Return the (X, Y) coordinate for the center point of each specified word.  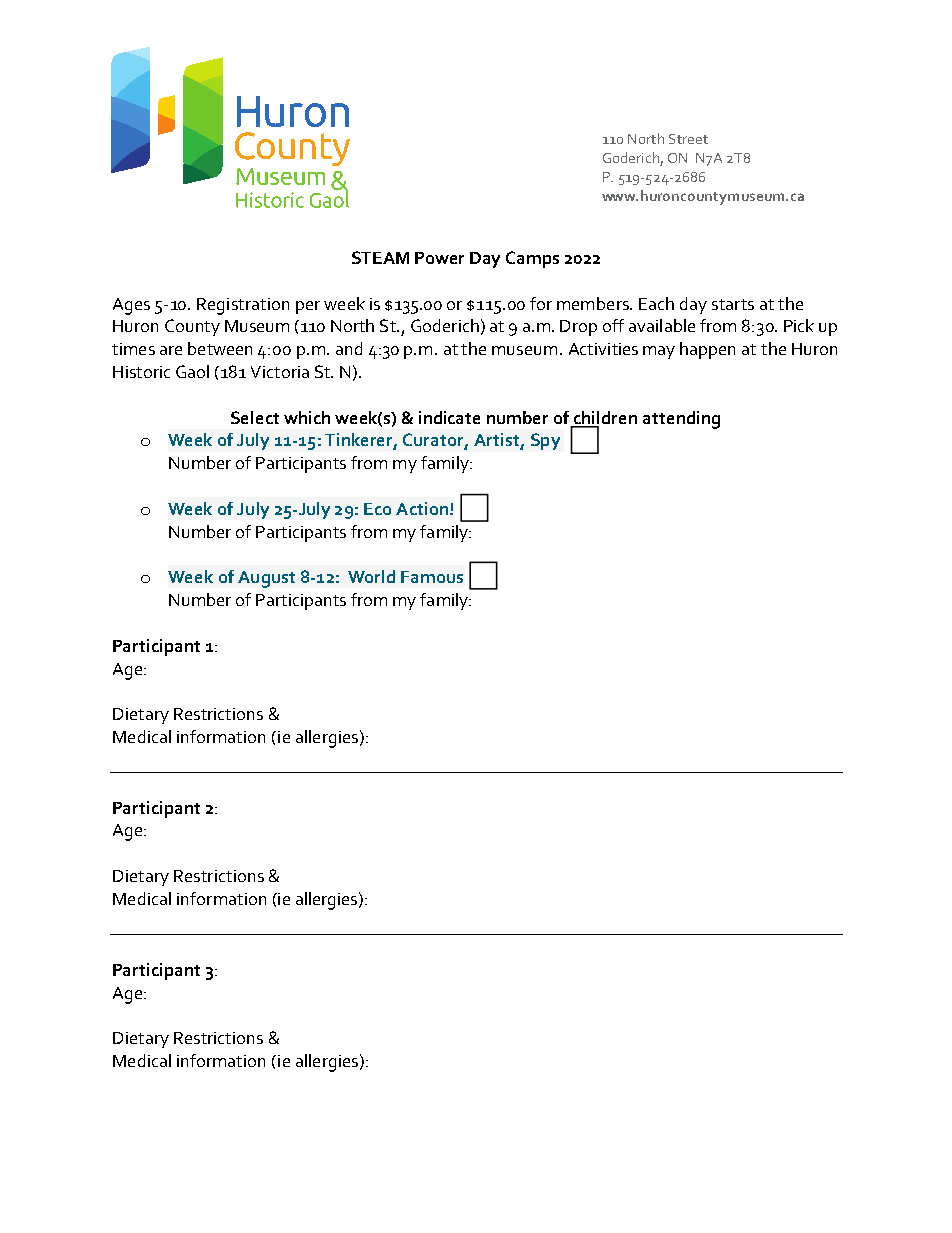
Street (688, 139)
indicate (449, 417)
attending (681, 420)
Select (255, 417)
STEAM (380, 257)
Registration (243, 306)
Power (439, 258)
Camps (532, 259)
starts (733, 304)
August (266, 579)
